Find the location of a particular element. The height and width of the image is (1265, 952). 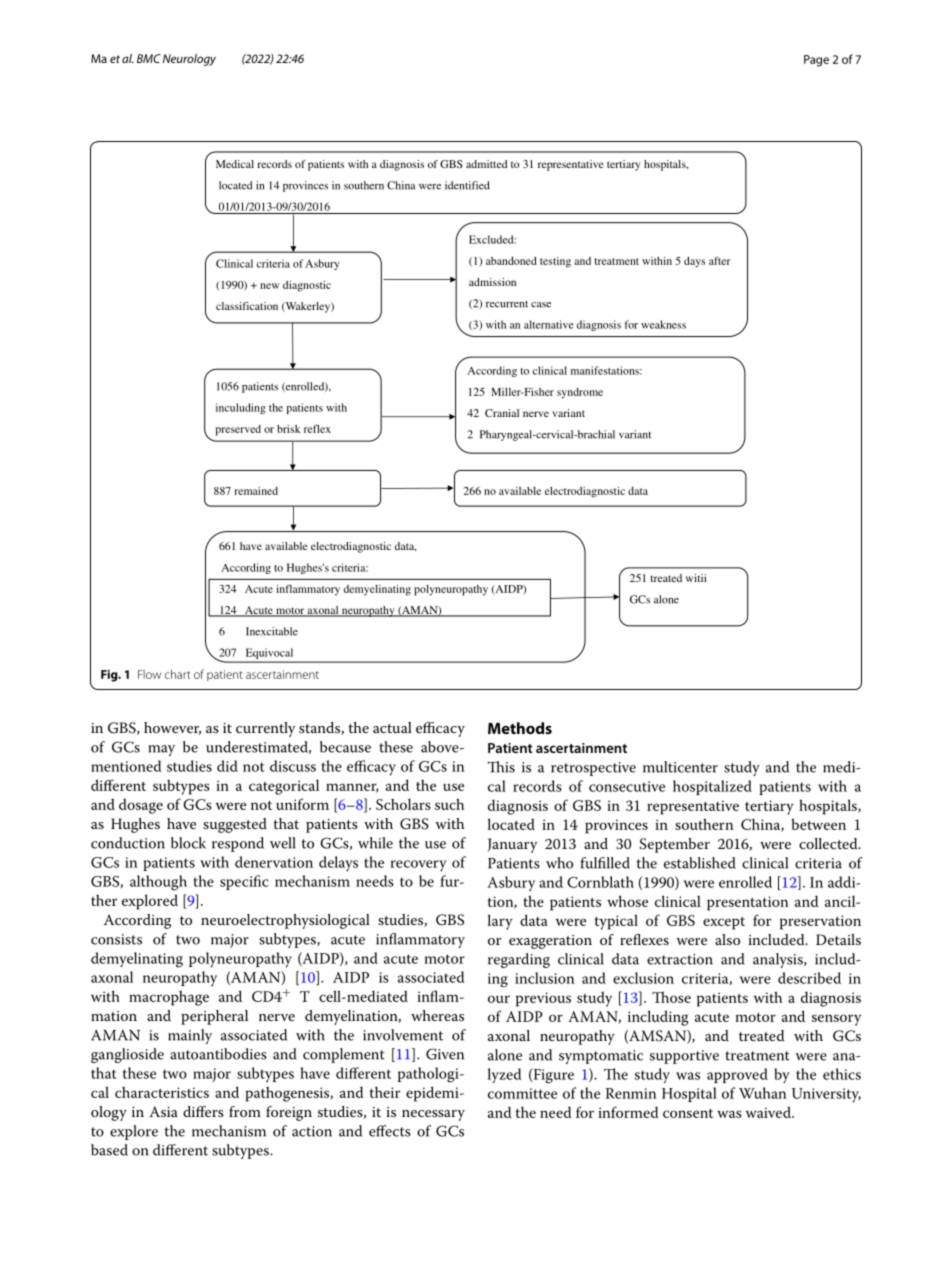

syndrome is located at coordinates (580, 393).
